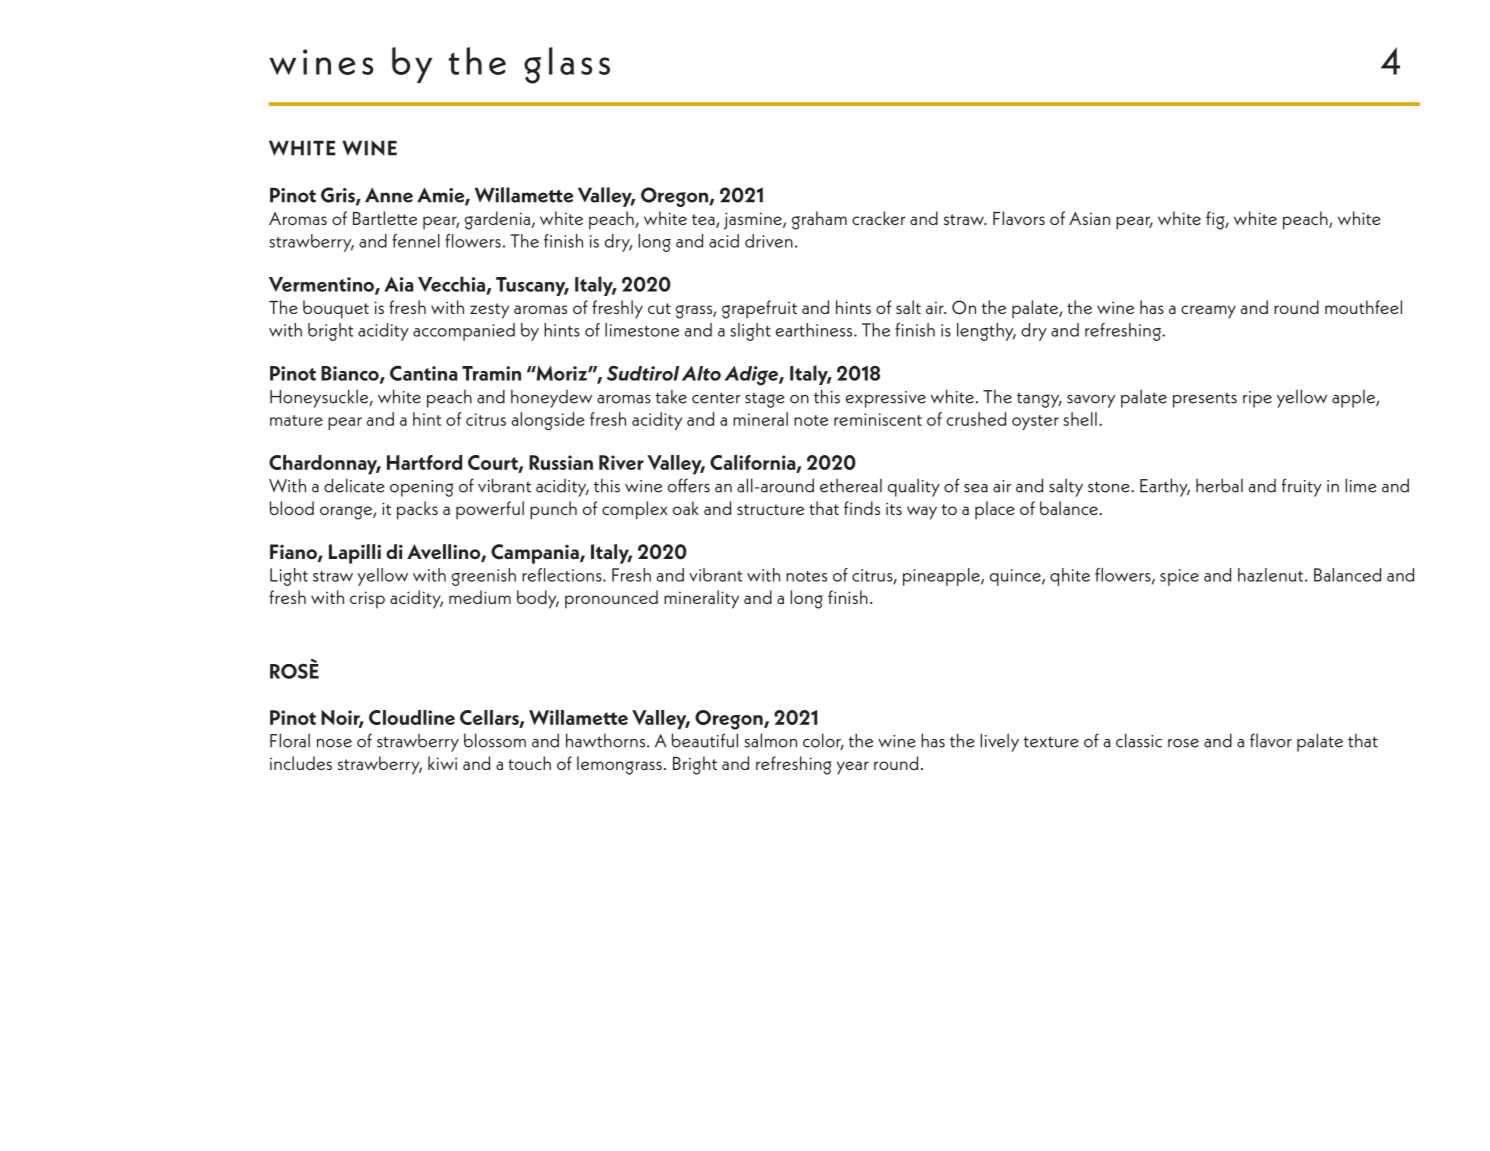 The width and height of the image is (1490, 1151). I want to click on earthiness, so click(815, 330).
